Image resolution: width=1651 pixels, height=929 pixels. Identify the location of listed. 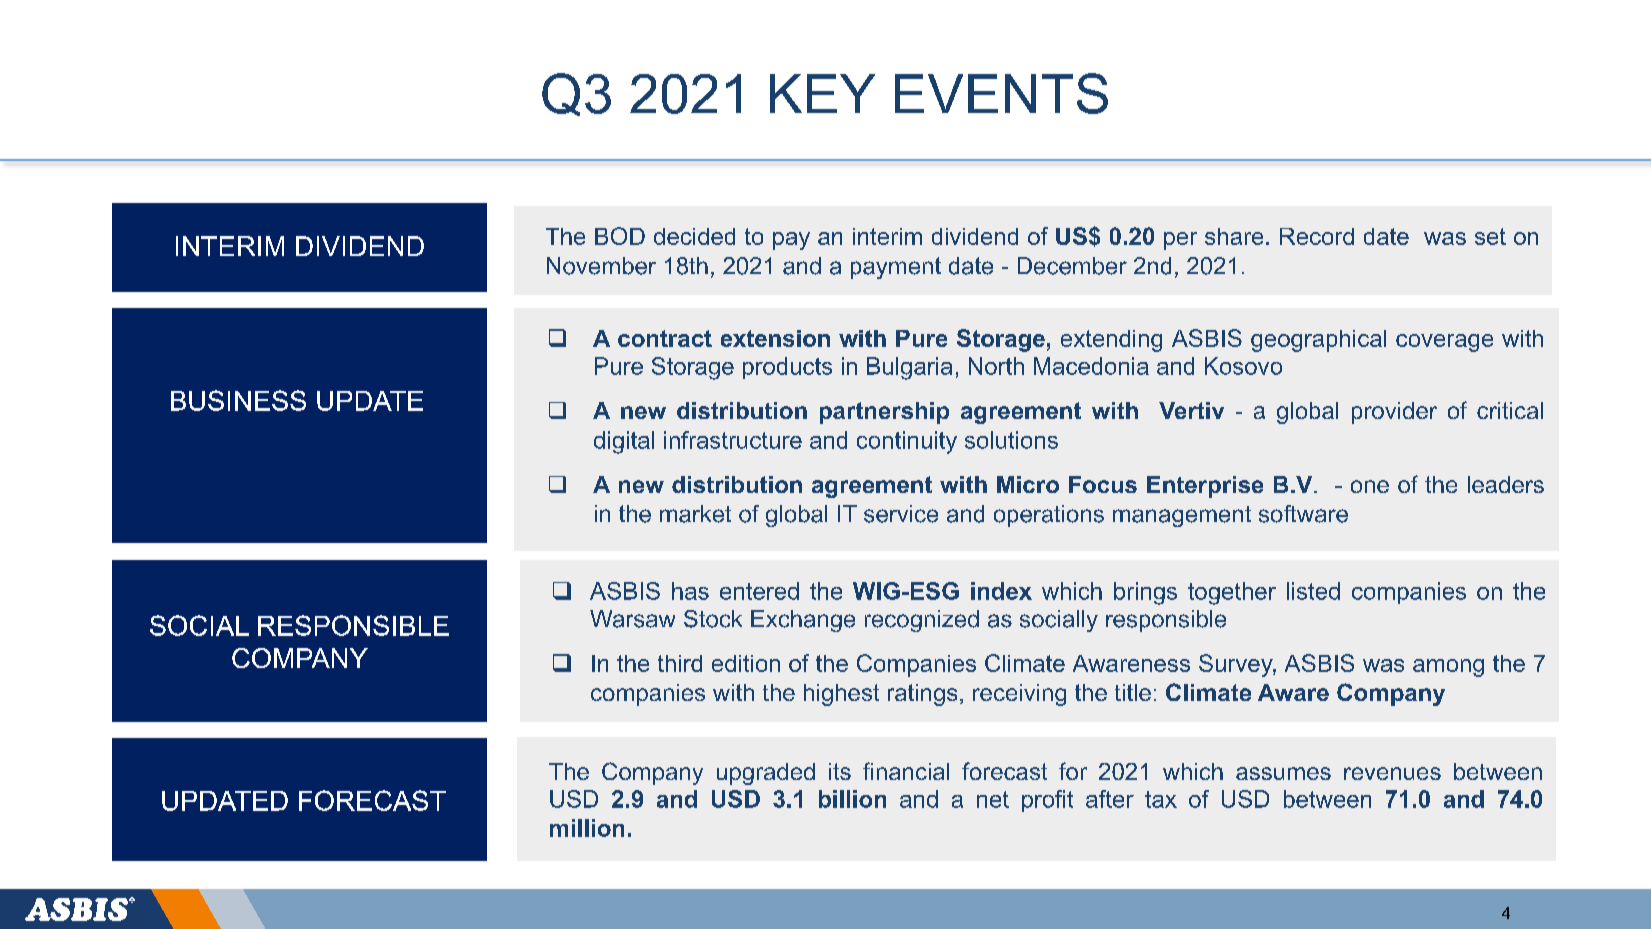
(1313, 591).
